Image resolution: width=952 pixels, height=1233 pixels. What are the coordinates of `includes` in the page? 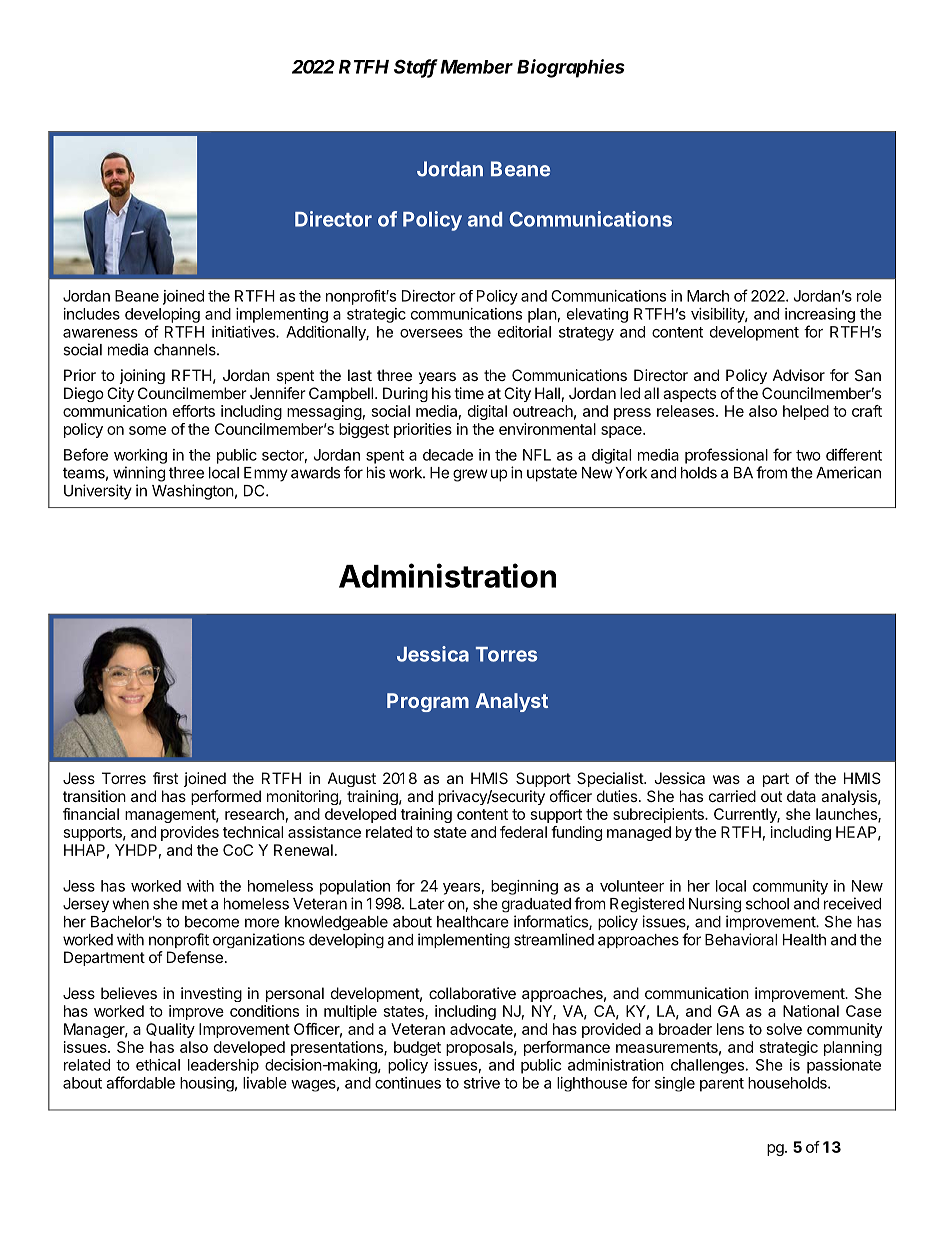 It's located at (92, 314).
